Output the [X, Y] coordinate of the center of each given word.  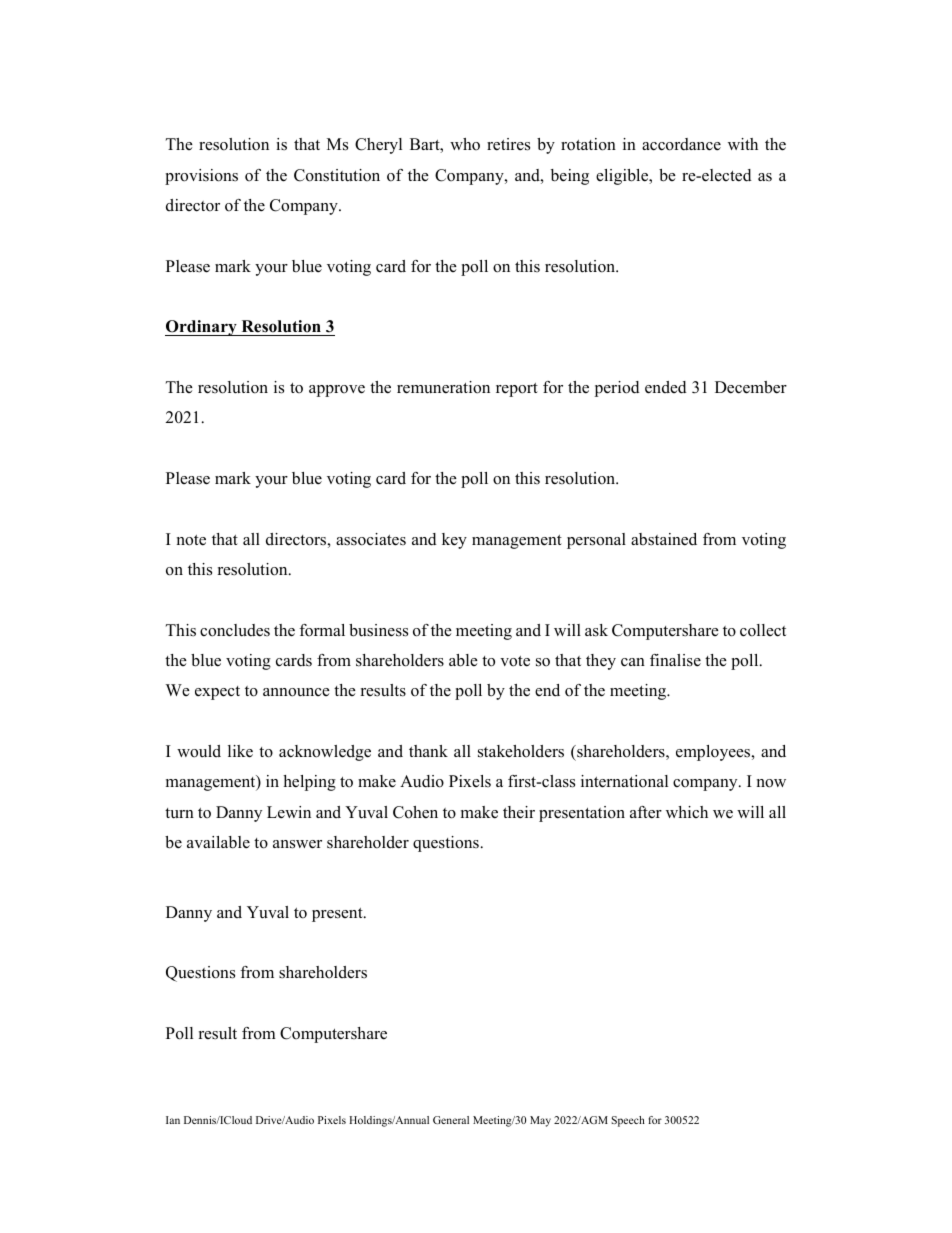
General [451, 1120]
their [519, 812]
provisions [201, 177]
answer [297, 844]
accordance [681, 144]
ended [666, 387]
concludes [235, 630]
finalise [675, 660]
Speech [628, 1121]
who [465, 144]
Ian [173, 1120]
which [687, 812]
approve [337, 391]
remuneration [443, 387]
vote [515, 661]
